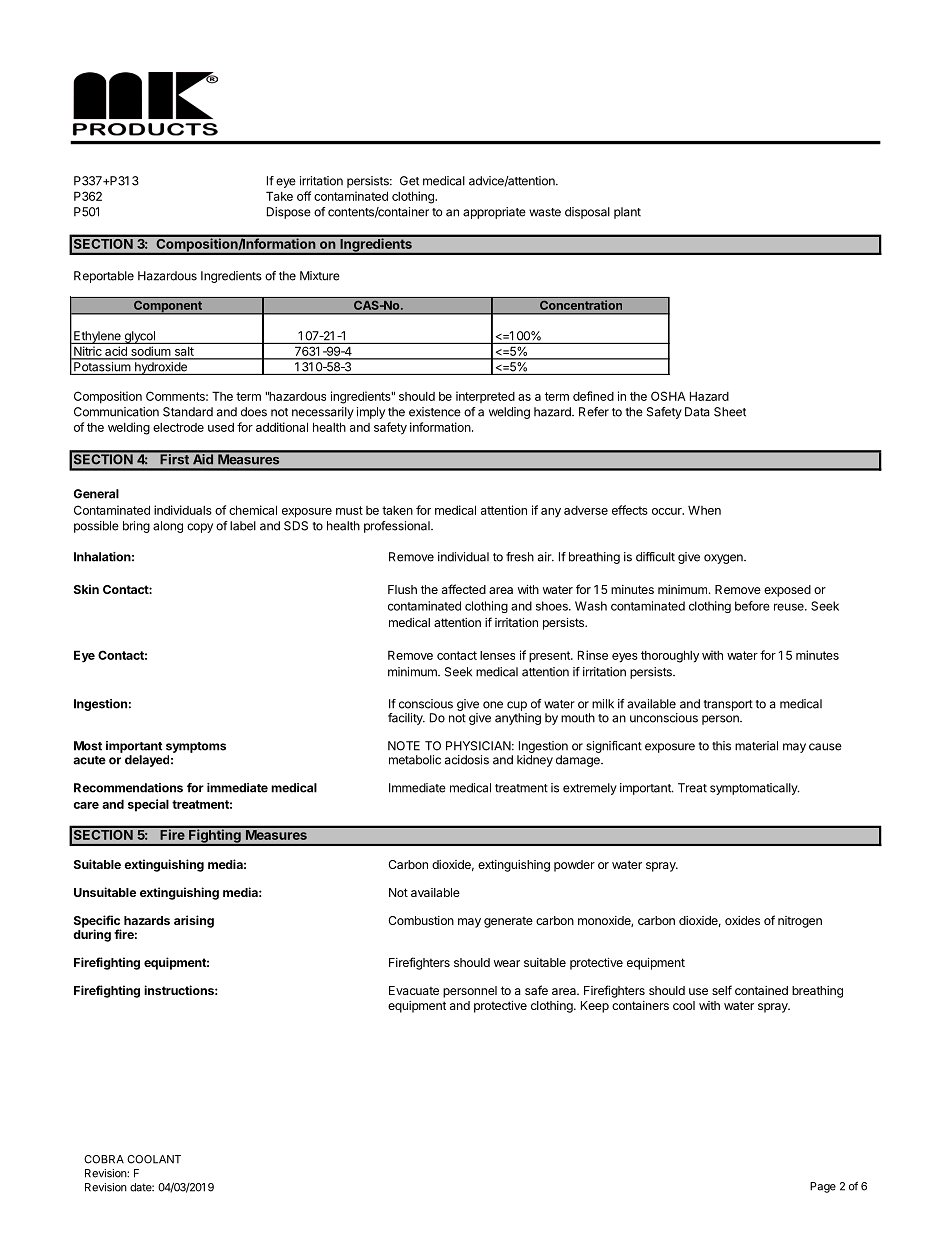  Describe the element at coordinates (494, 213) in the image. I see `appropriate` at that location.
